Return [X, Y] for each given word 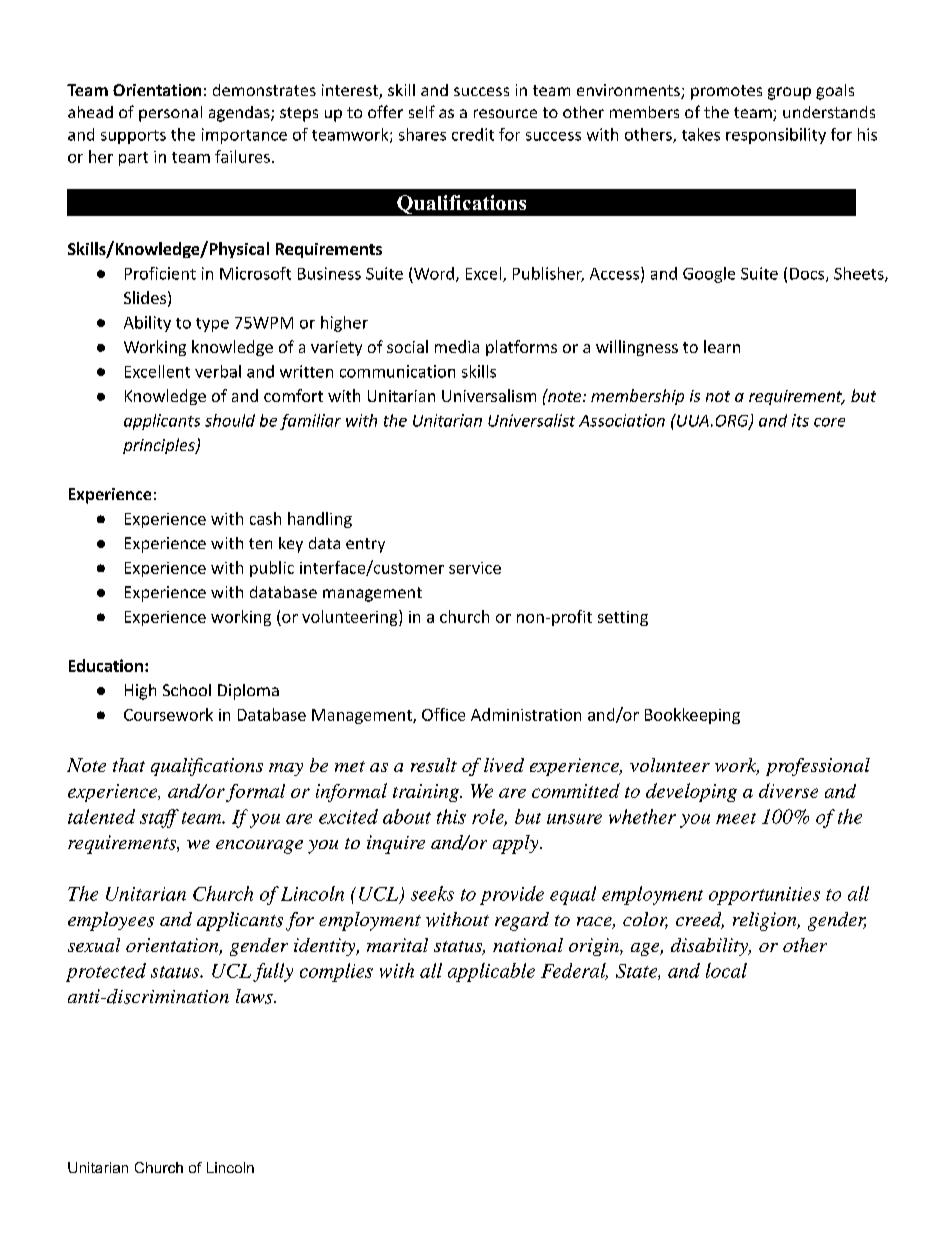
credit [473, 134]
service [475, 568]
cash [265, 518]
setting [623, 618]
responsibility [776, 136]
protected [106, 972]
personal [170, 114]
